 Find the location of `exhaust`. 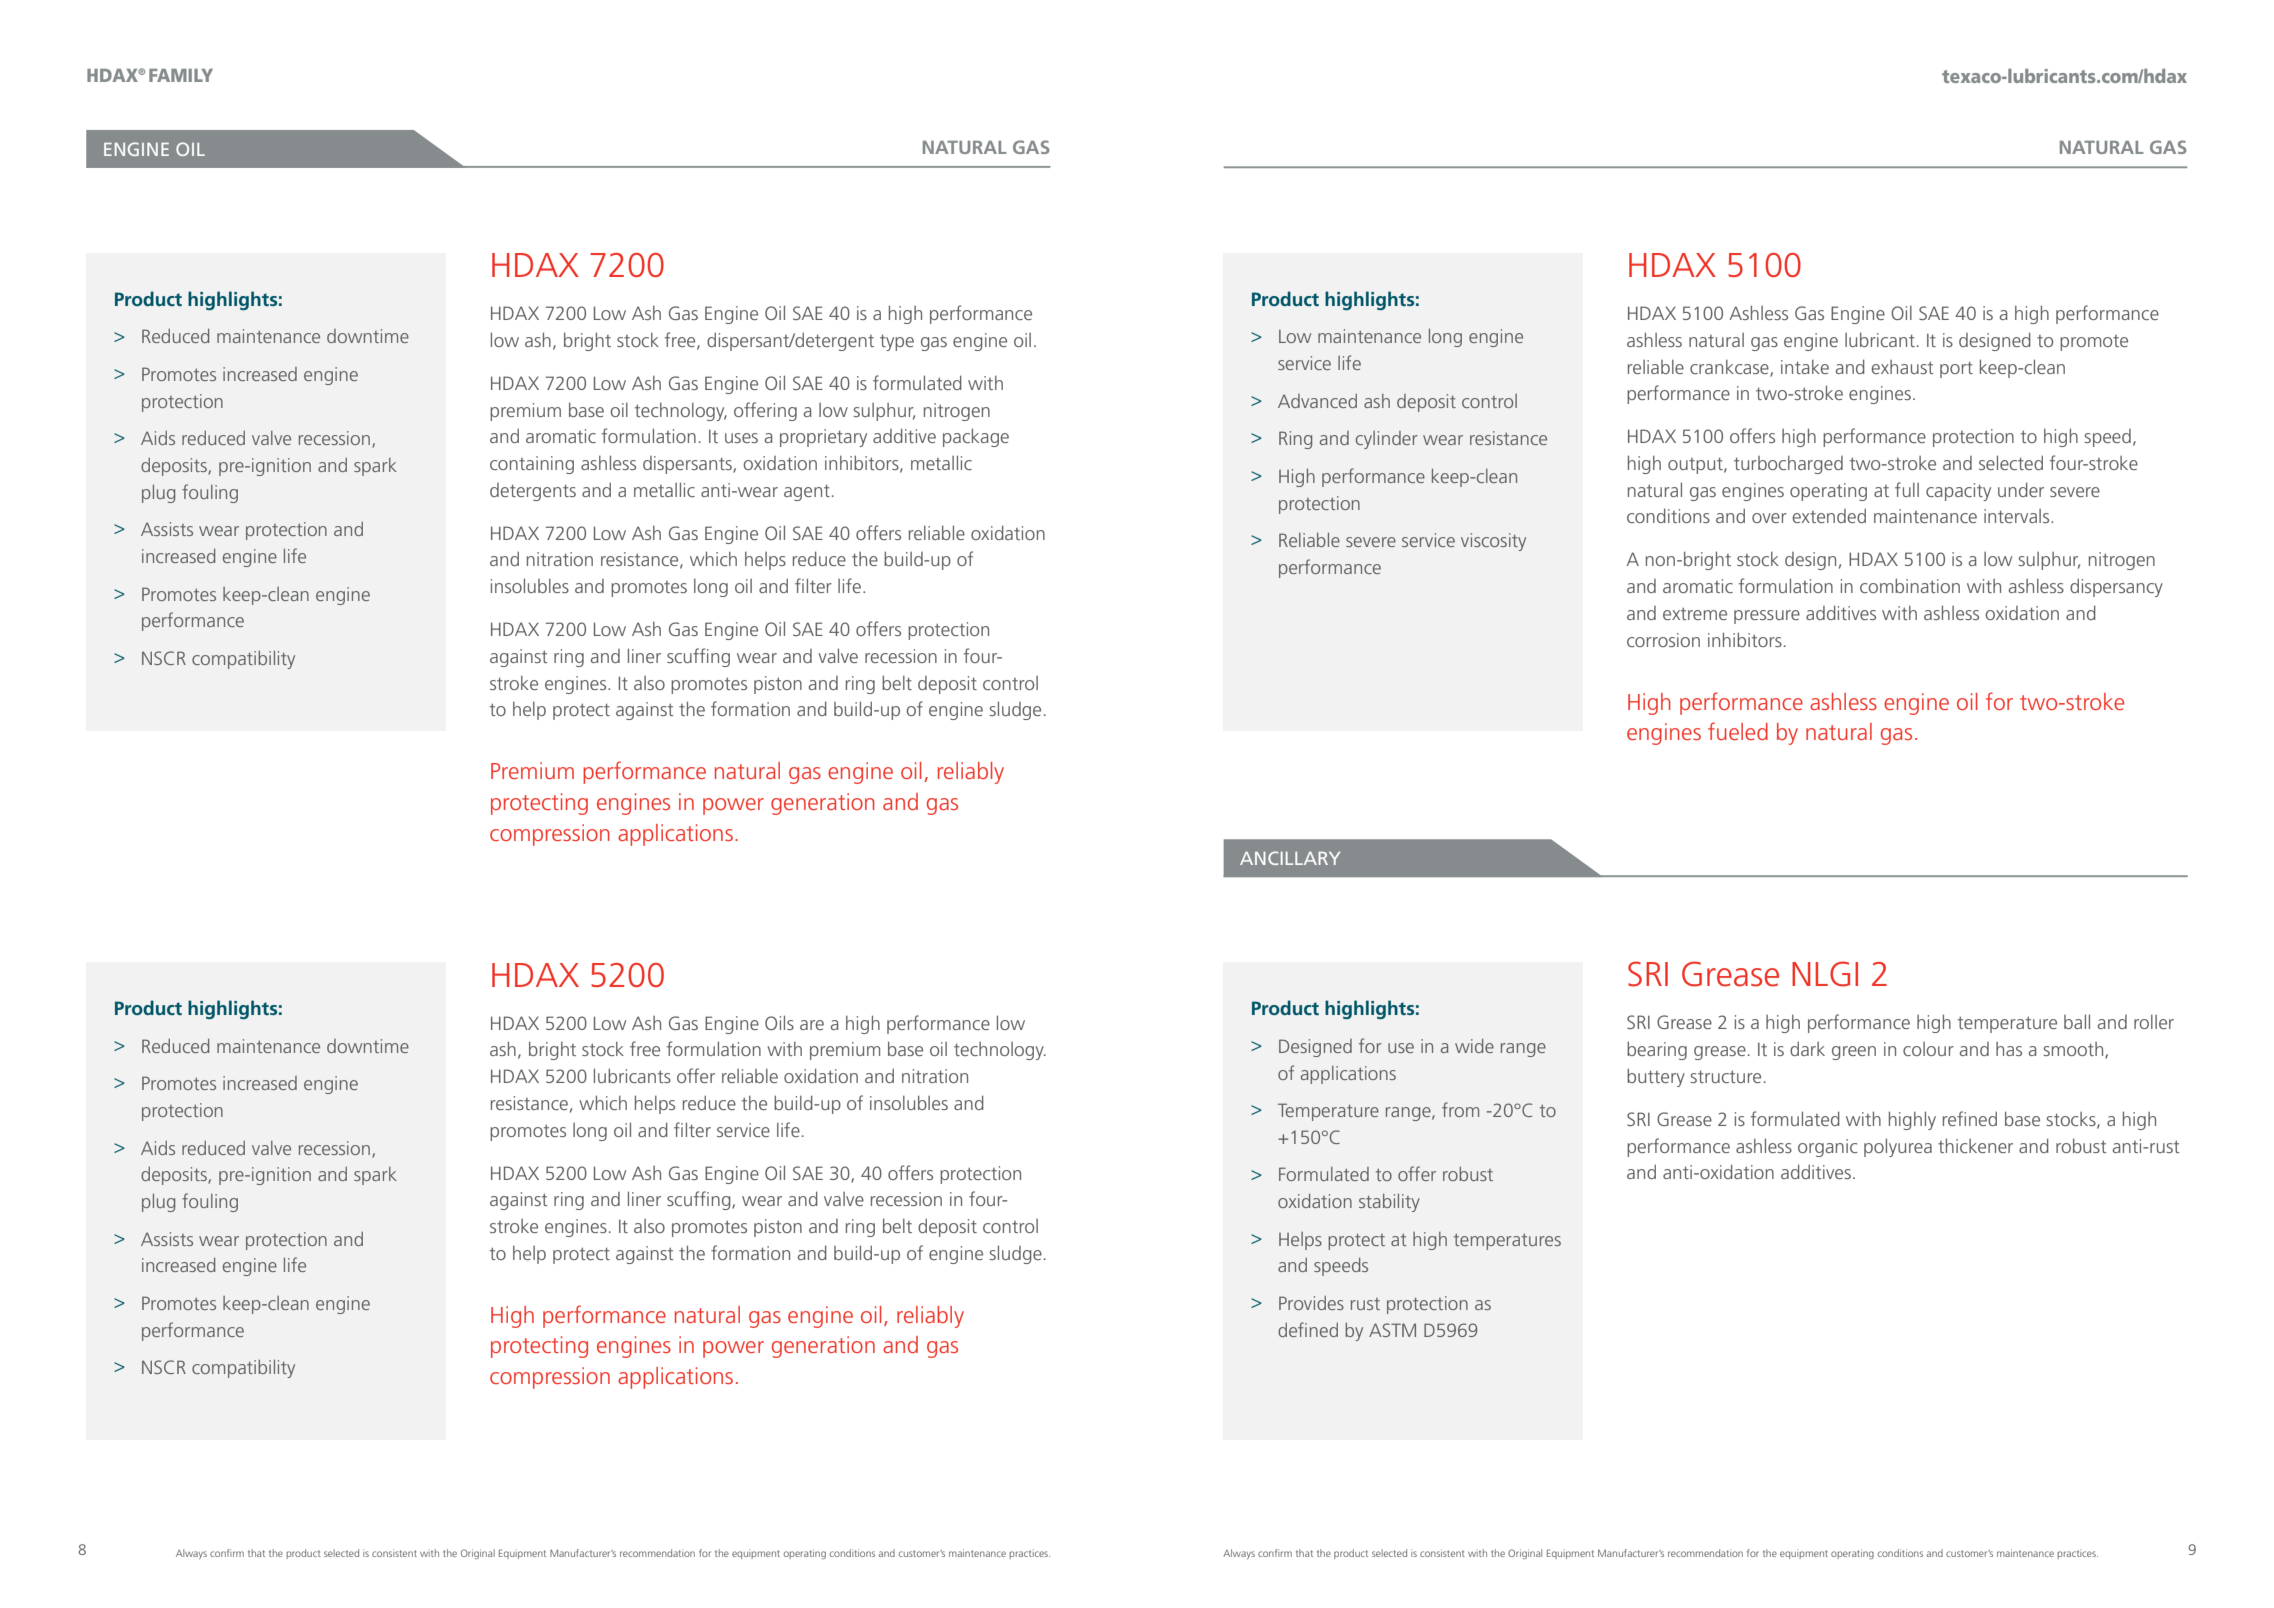

exhaust is located at coordinates (1903, 367).
